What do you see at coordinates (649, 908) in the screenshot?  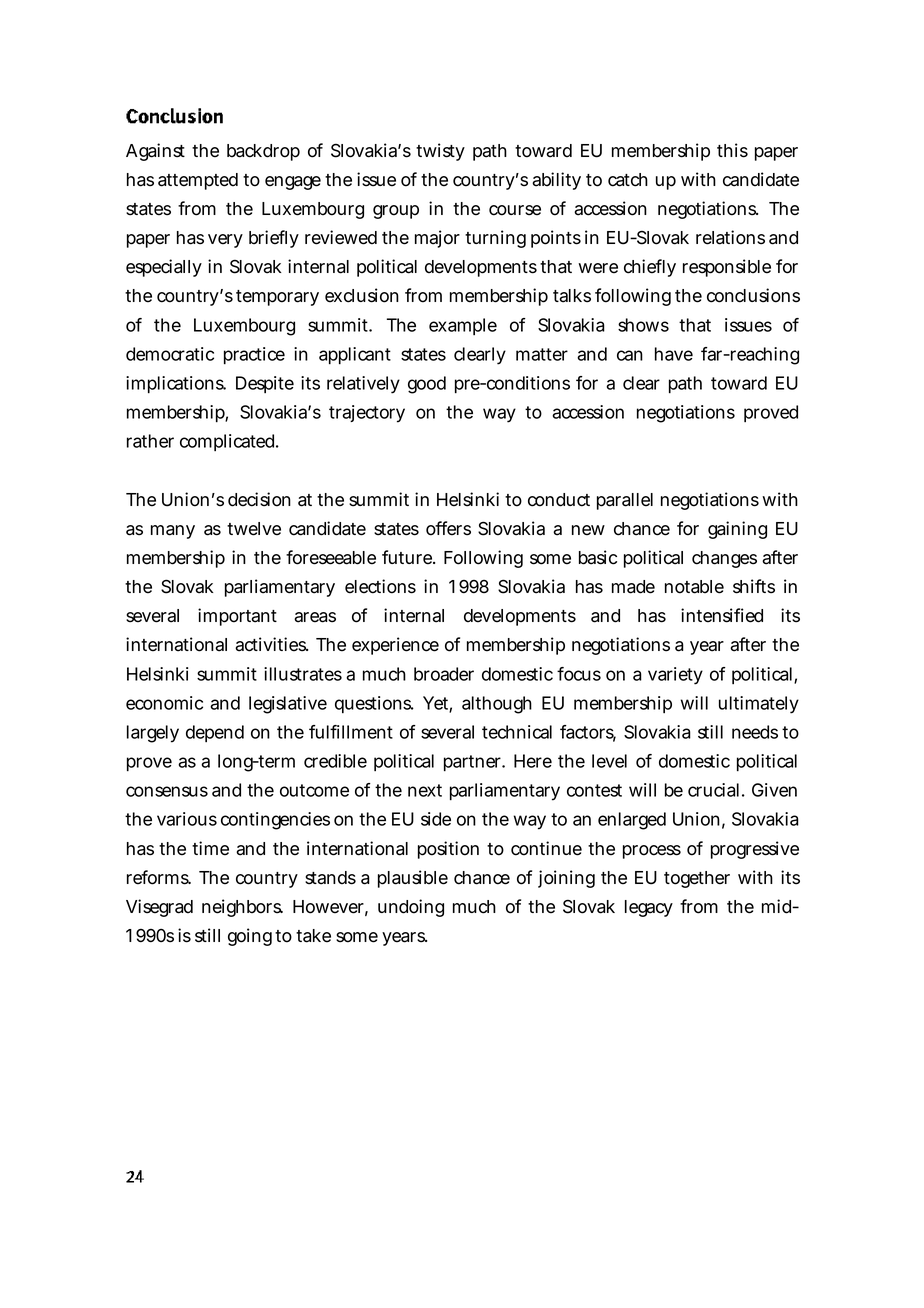 I see `legacy` at bounding box center [649, 908].
